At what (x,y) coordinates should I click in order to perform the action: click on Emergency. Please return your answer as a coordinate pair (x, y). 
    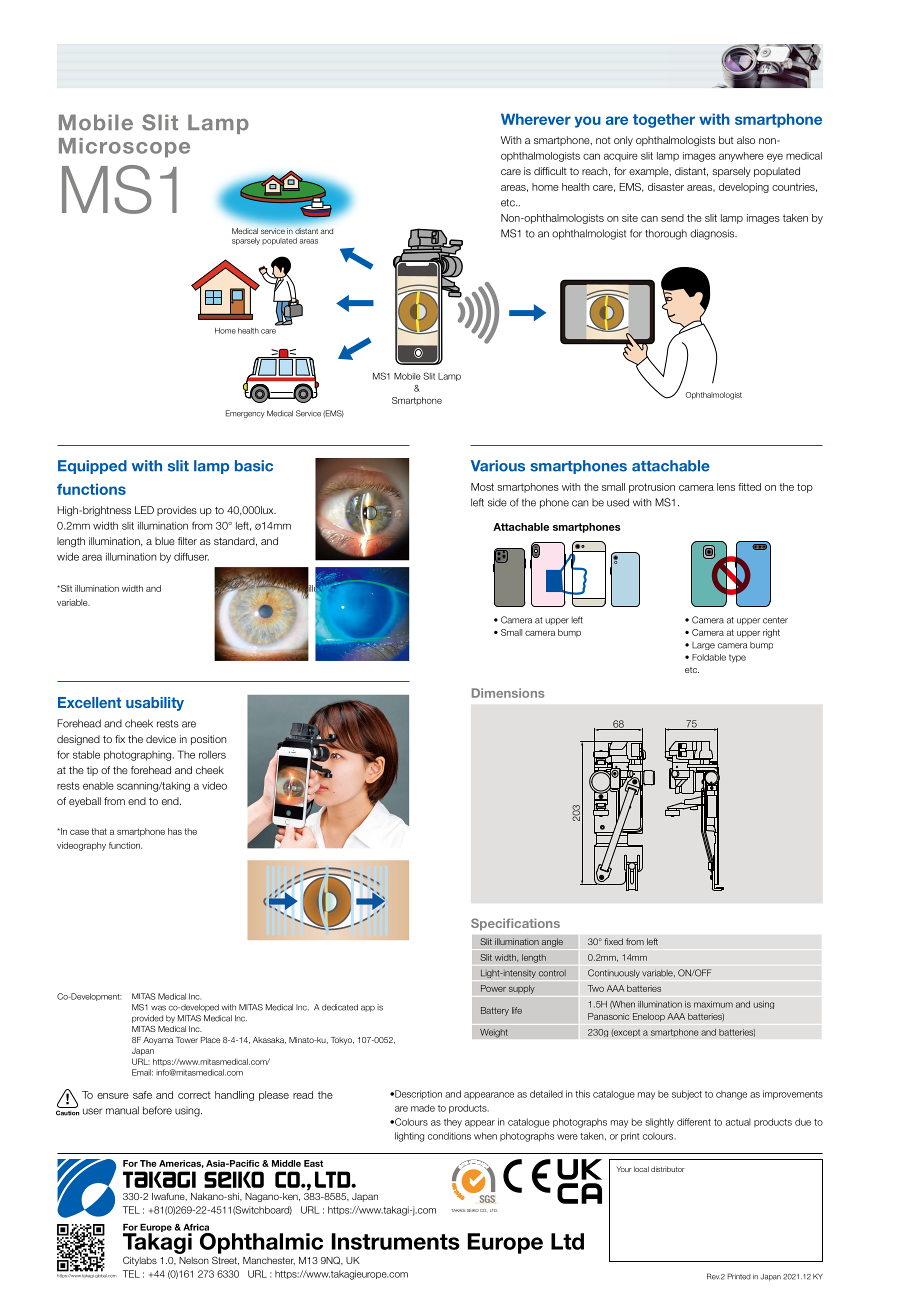
    Looking at the image, I should click on (245, 414).
